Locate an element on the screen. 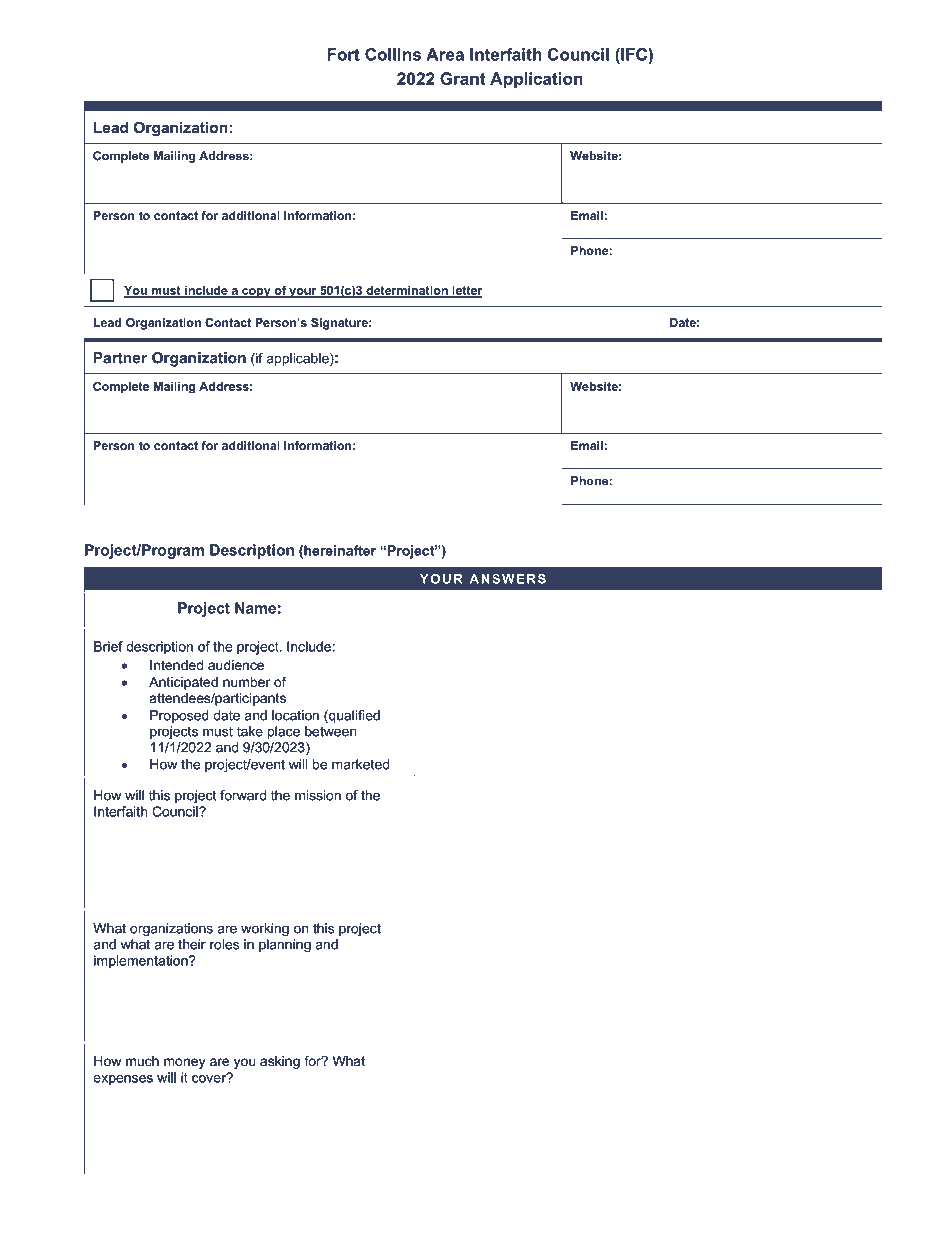  Fort is located at coordinates (343, 54).
